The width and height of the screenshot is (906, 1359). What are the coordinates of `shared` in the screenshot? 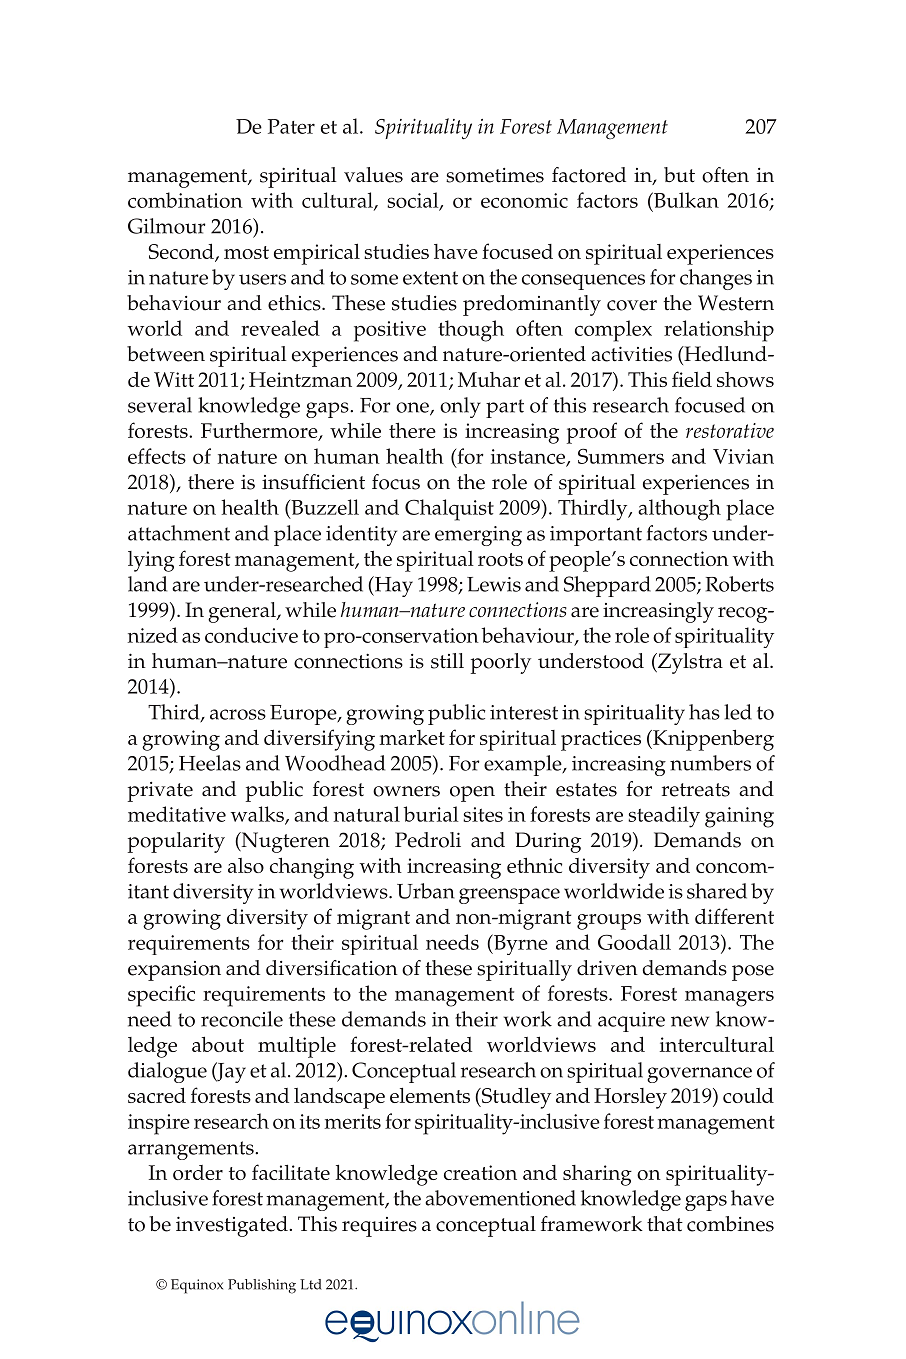 It's located at (717, 891).
